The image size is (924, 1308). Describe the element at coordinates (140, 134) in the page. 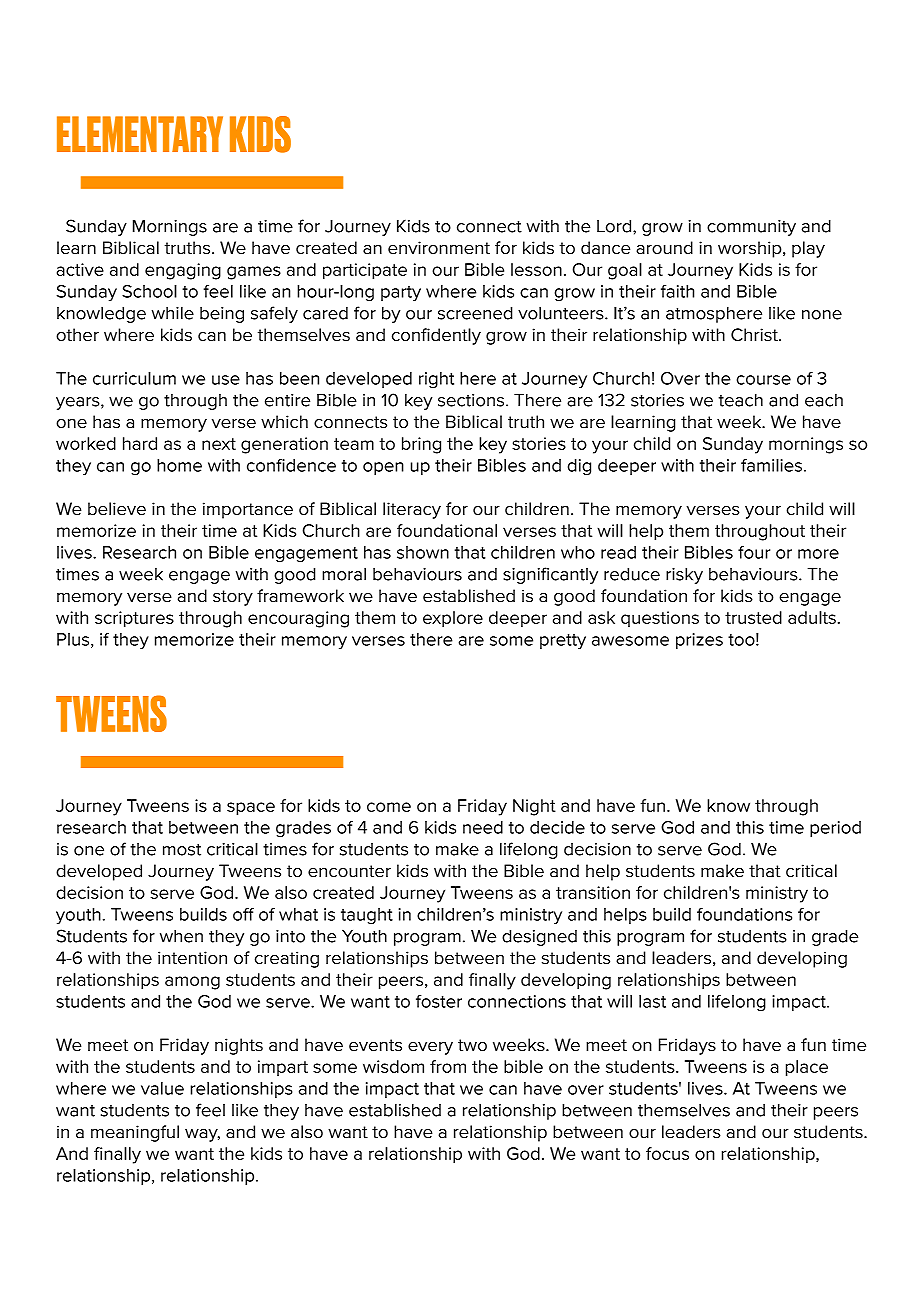

I see `ELEMENTARY` at that location.
